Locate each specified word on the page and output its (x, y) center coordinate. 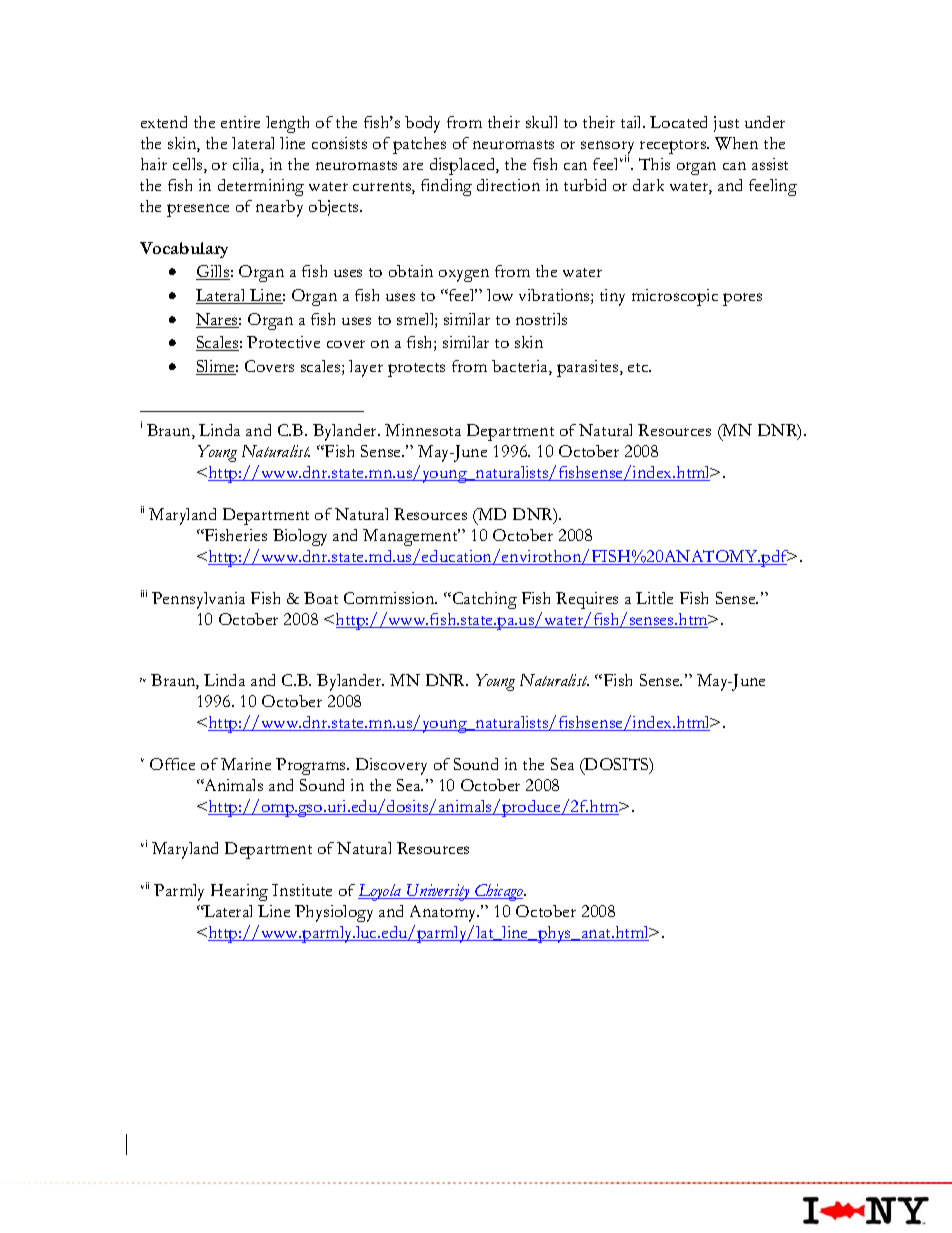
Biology (300, 537)
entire (240, 122)
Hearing (239, 892)
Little (654, 598)
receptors (674, 147)
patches (419, 145)
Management (411, 537)
